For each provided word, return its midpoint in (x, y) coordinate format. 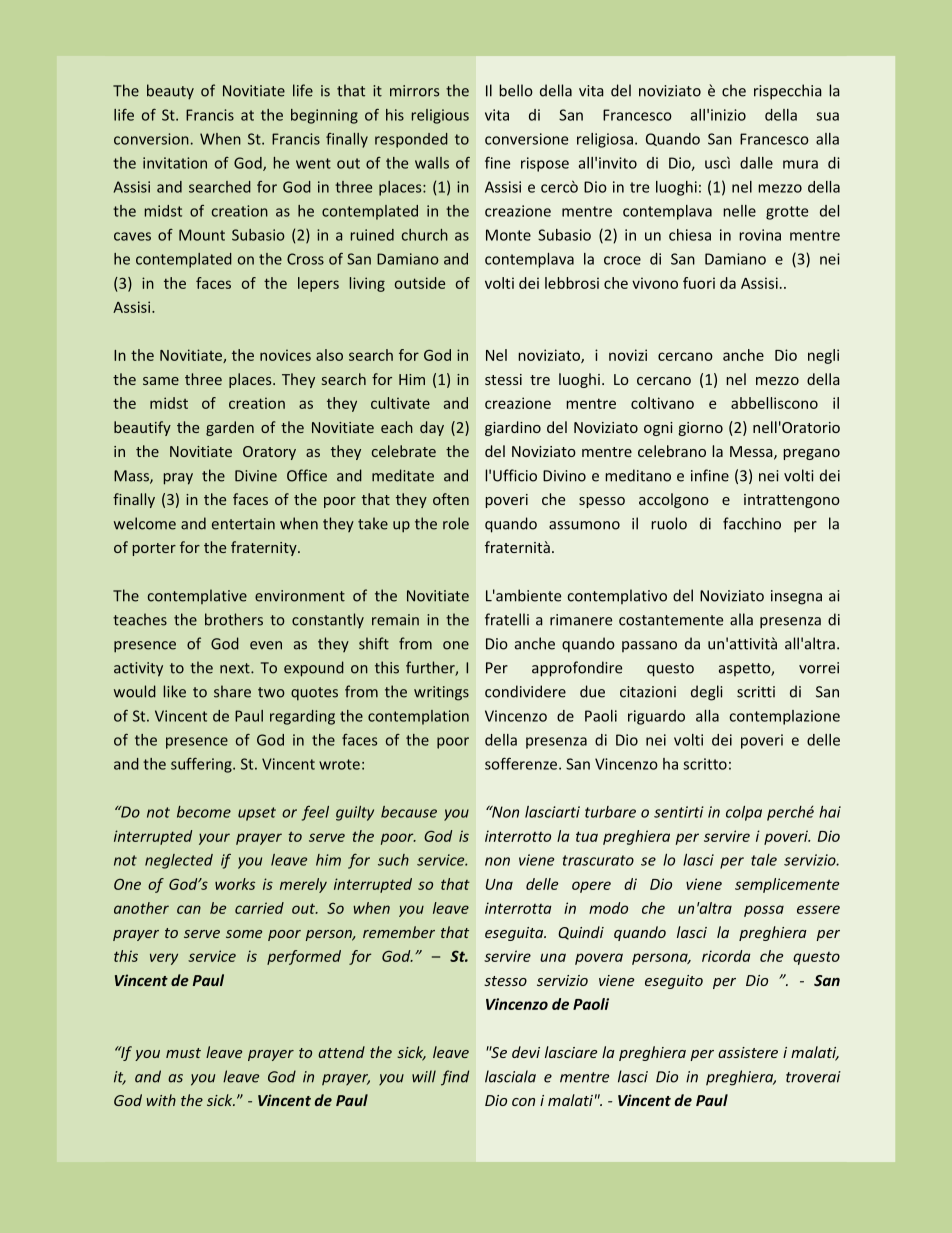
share (232, 691)
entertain (243, 524)
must (183, 1053)
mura (800, 164)
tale (764, 860)
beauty (170, 92)
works (235, 884)
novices (285, 355)
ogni (658, 429)
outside (420, 283)
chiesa (690, 235)
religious (440, 116)
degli (706, 693)
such (393, 860)
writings (441, 693)
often (451, 499)
